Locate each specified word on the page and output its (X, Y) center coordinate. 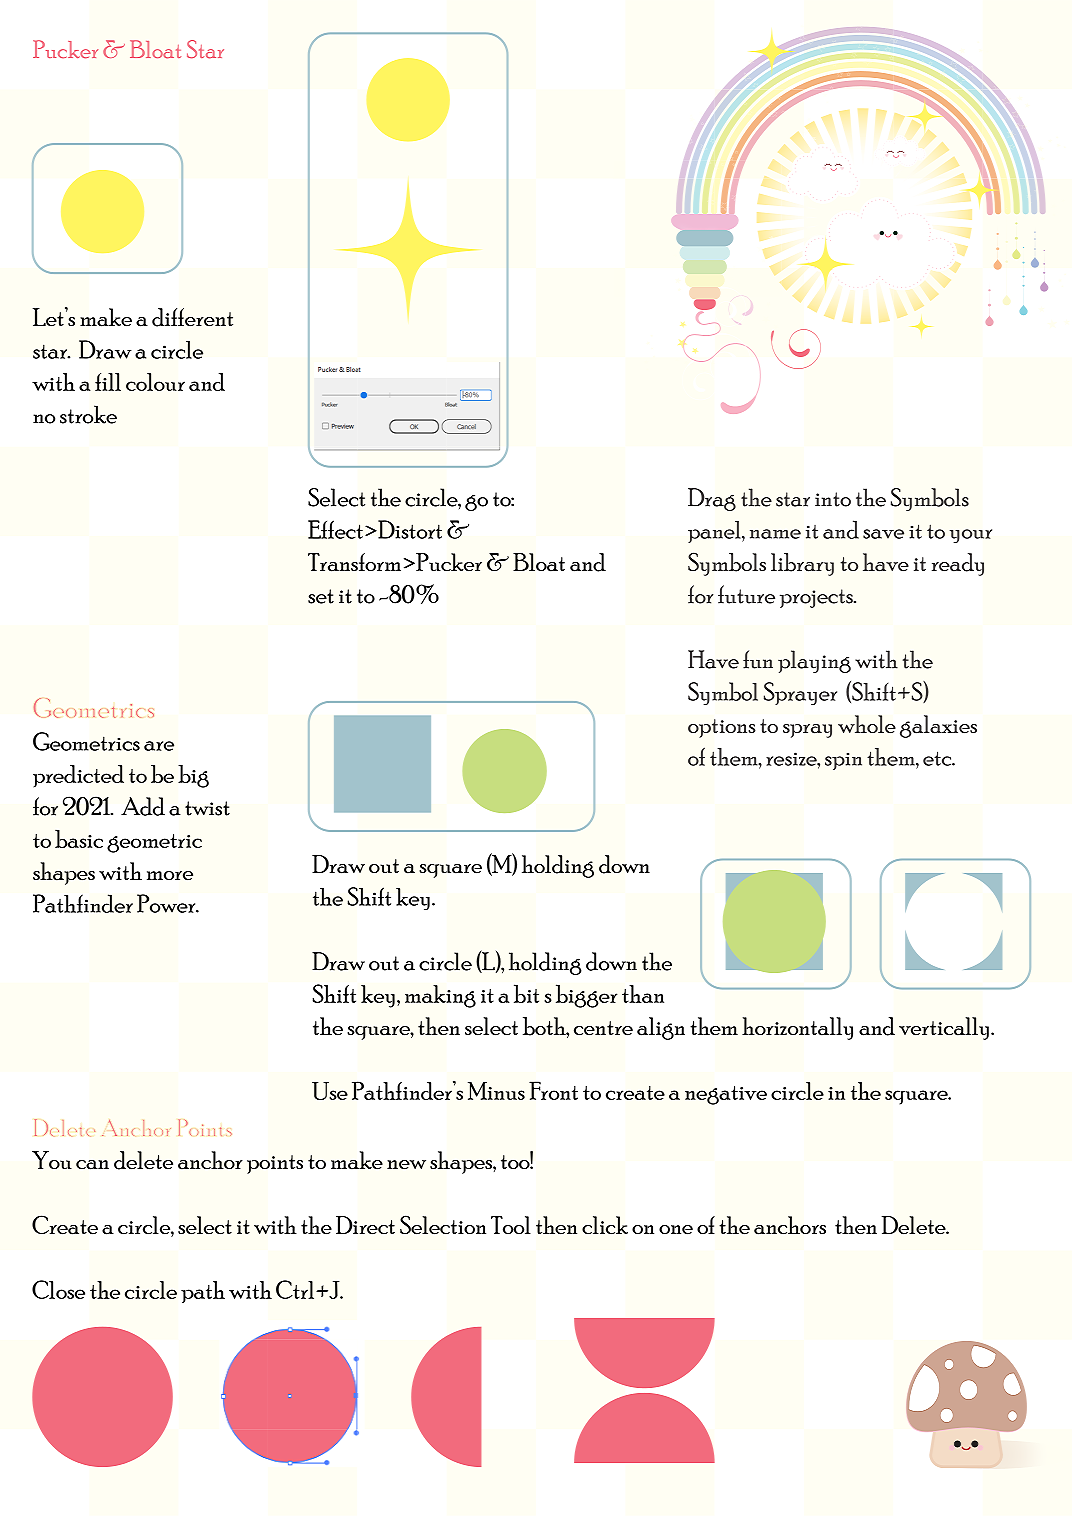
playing (814, 661)
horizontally (797, 1028)
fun (758, 659)
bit (526, 993)
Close (58, 1289)
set (321, 596)
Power (167, 903)
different (192, 317)
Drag (712, 499)
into (833, 499)
